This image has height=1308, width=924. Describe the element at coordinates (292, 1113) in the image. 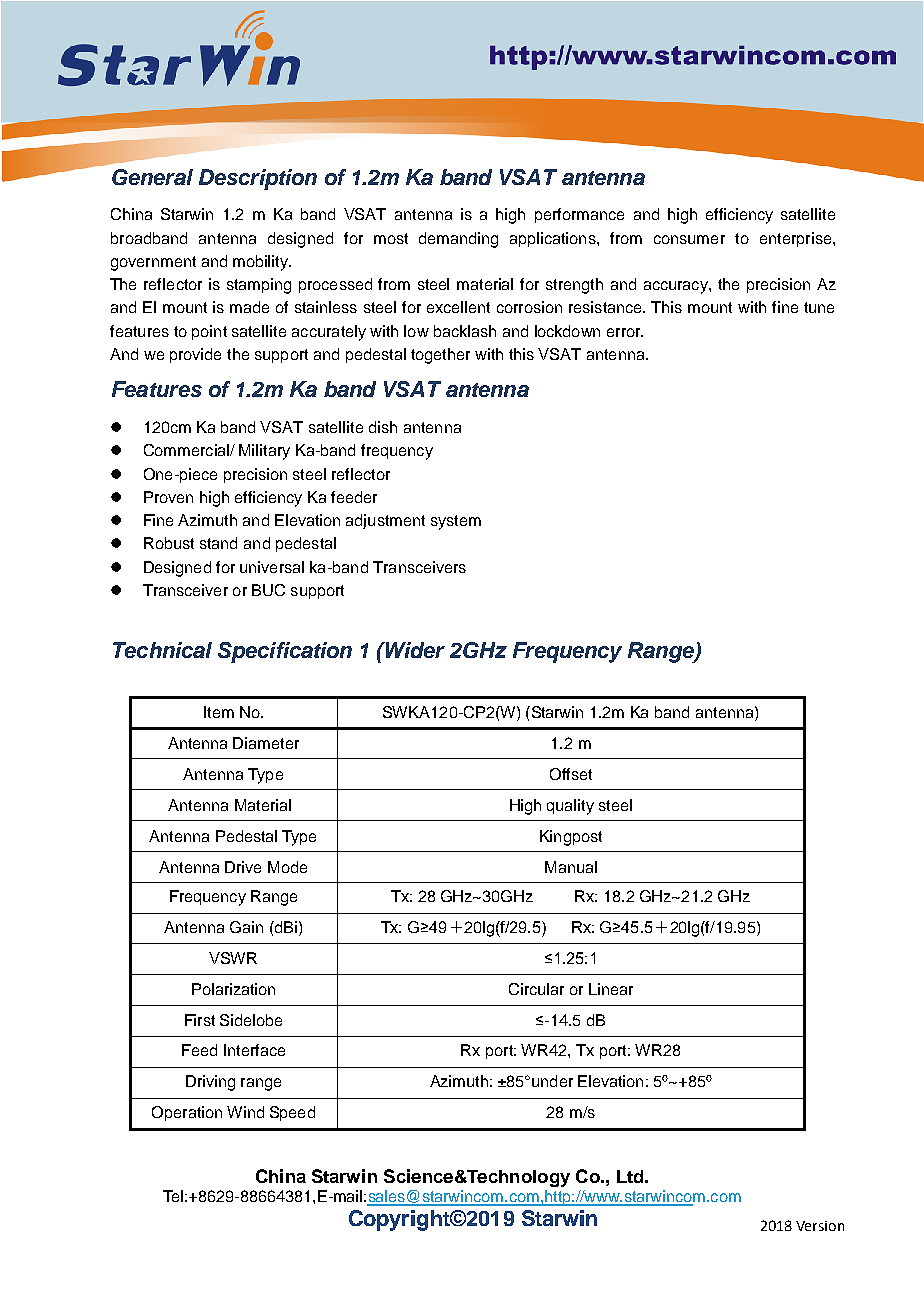

I see `Speed` at that location.
